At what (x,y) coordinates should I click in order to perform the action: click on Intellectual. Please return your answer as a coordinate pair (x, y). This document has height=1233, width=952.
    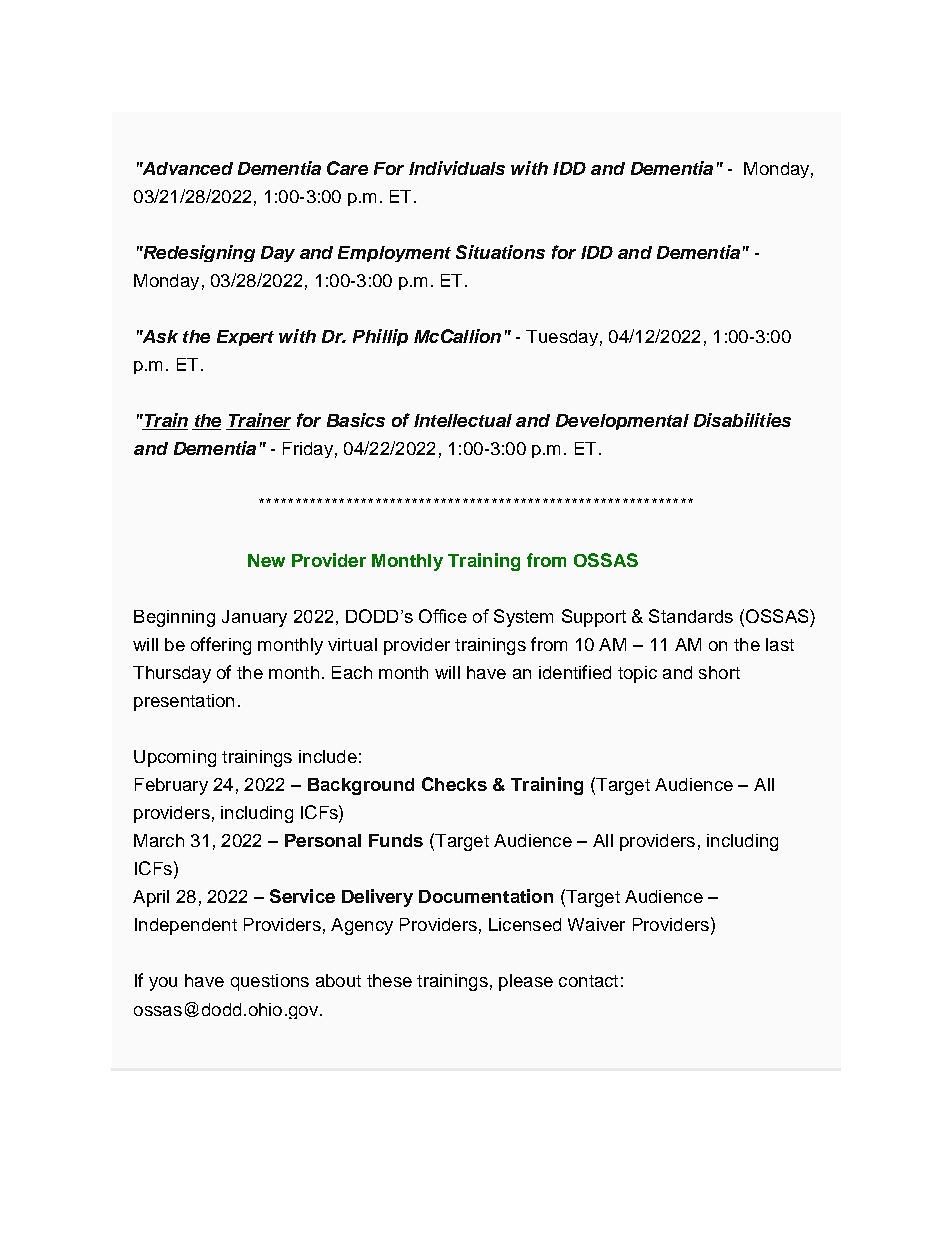
    Looking at the image, I should click on (463, 420).
